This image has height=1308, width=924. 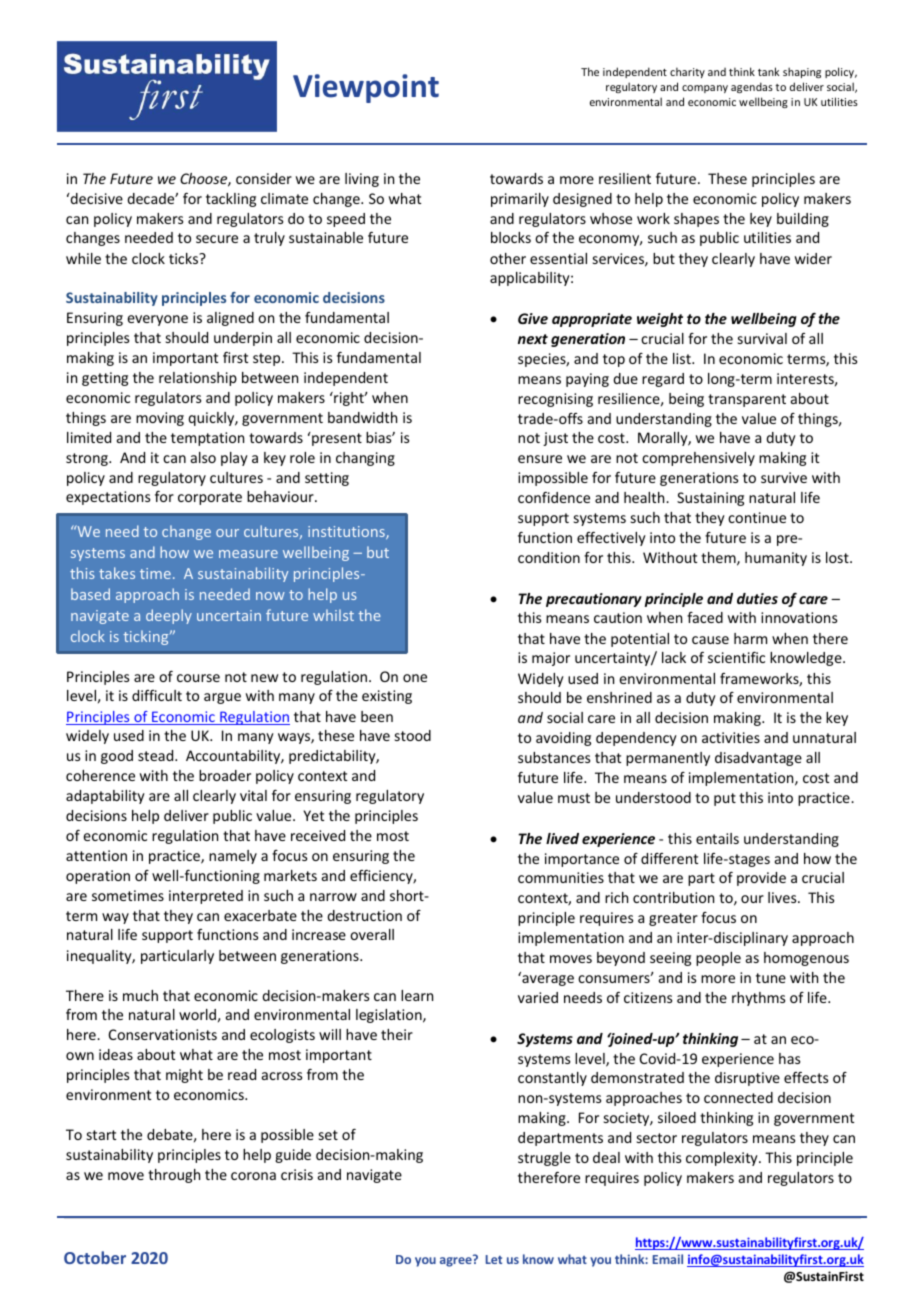 I want to click on agree, so click(x=457, y=1261).
